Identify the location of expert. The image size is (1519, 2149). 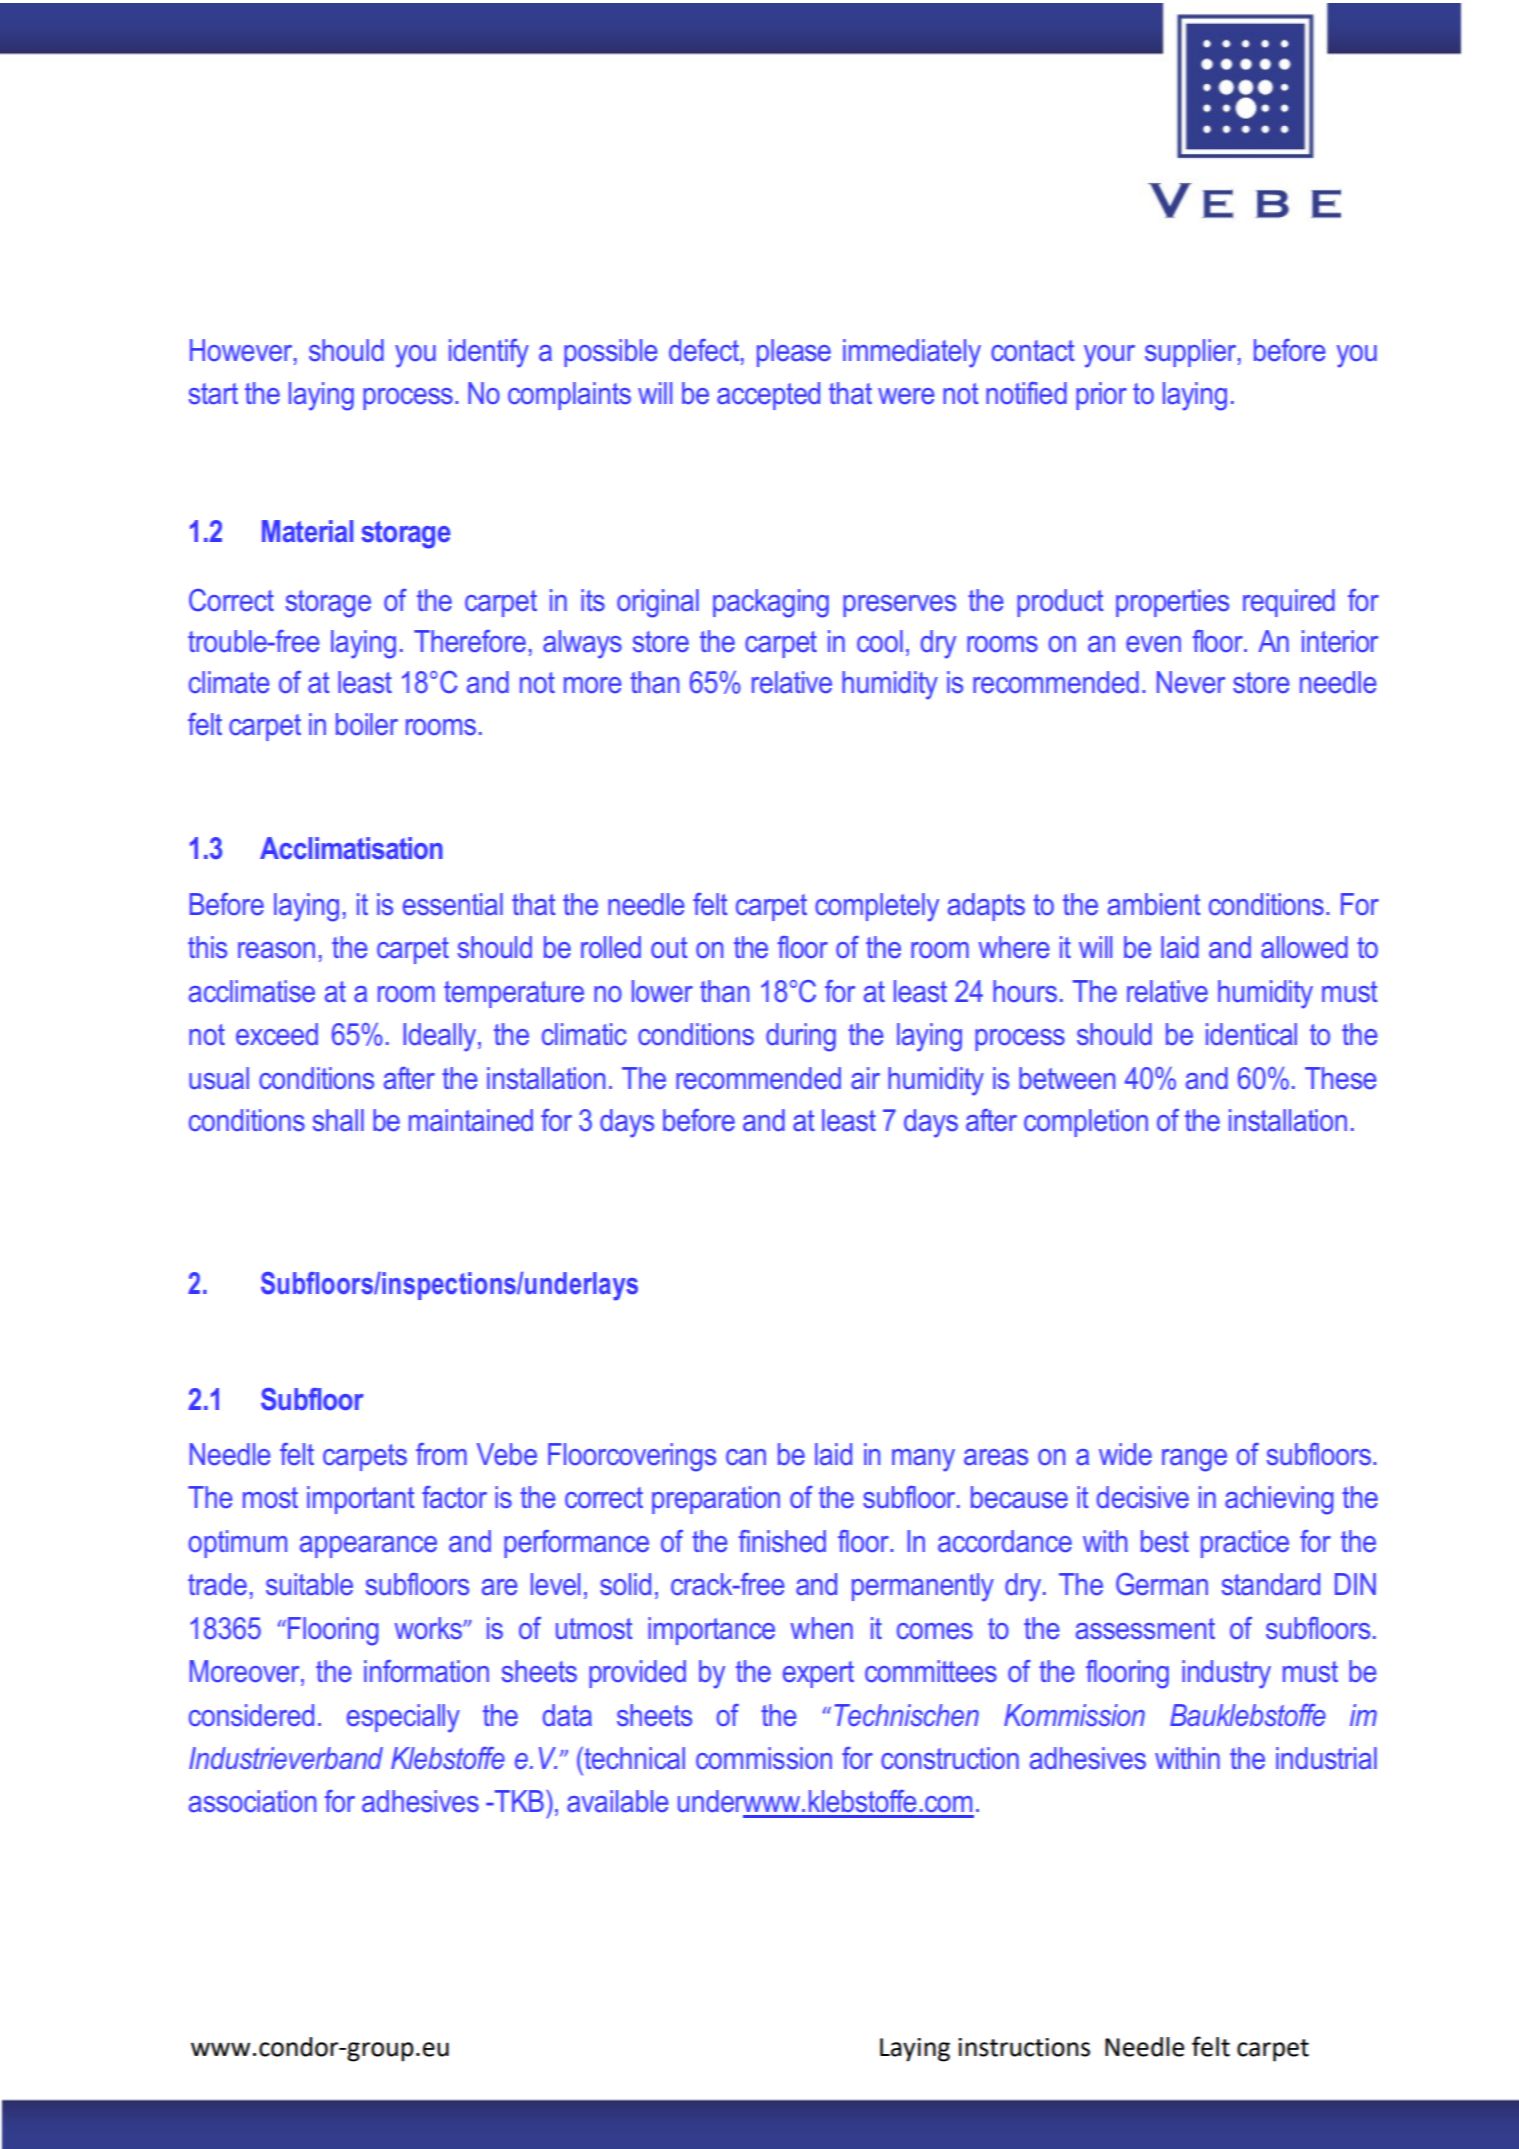
(818, 1674).
